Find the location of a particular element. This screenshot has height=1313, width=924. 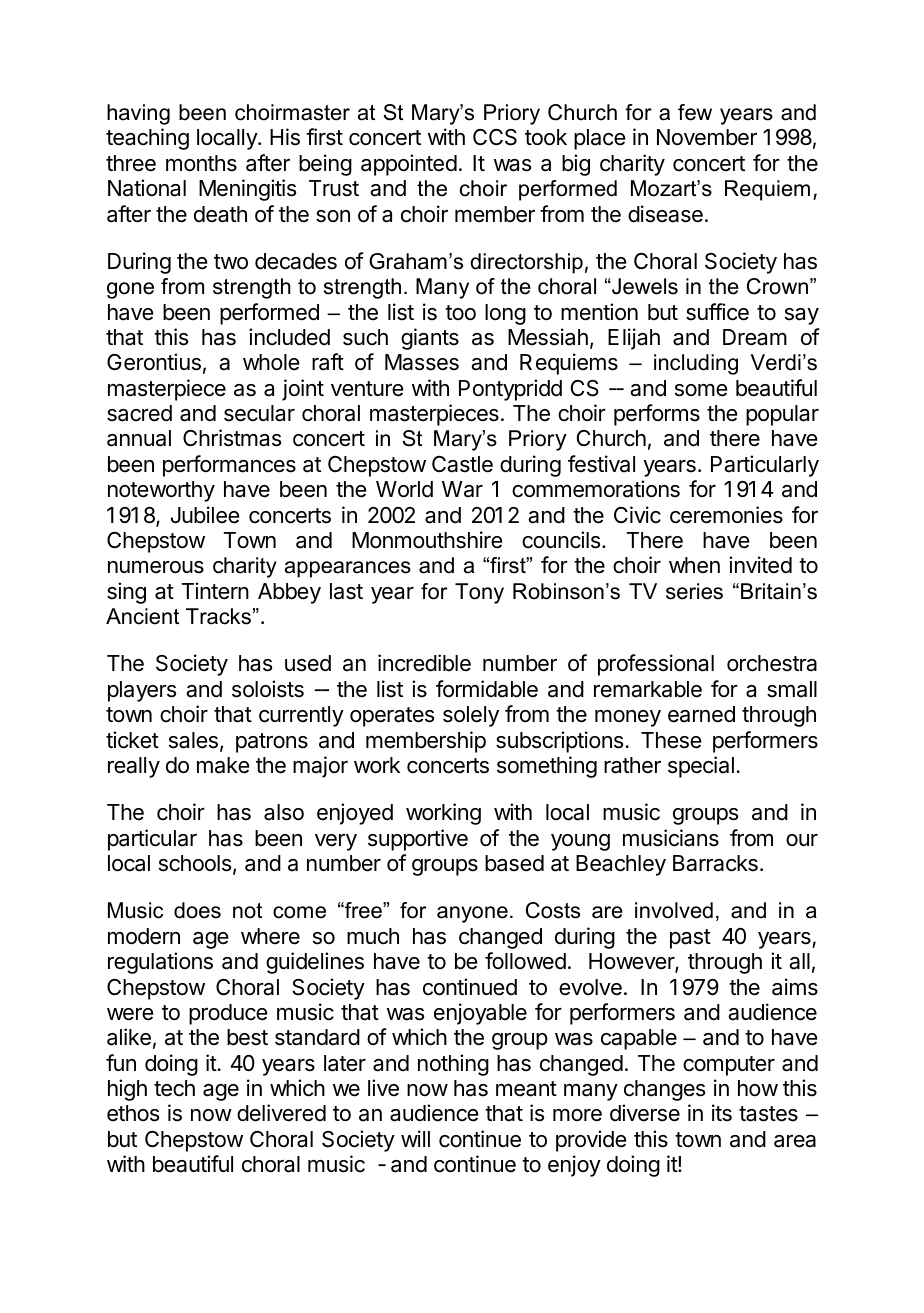

Barracks is located at coordinates (715, 863).
